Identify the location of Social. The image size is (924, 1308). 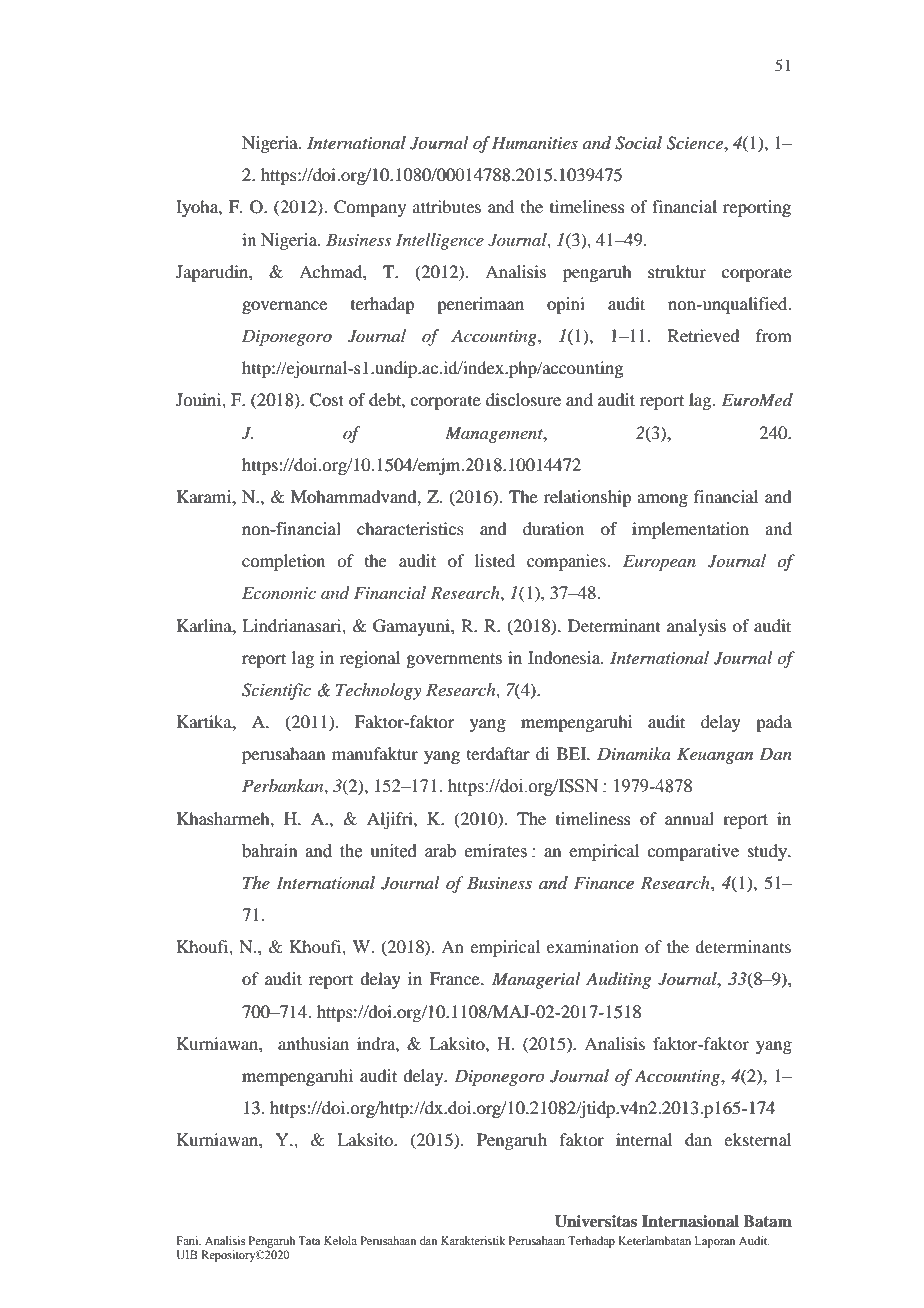
(638, 143).
